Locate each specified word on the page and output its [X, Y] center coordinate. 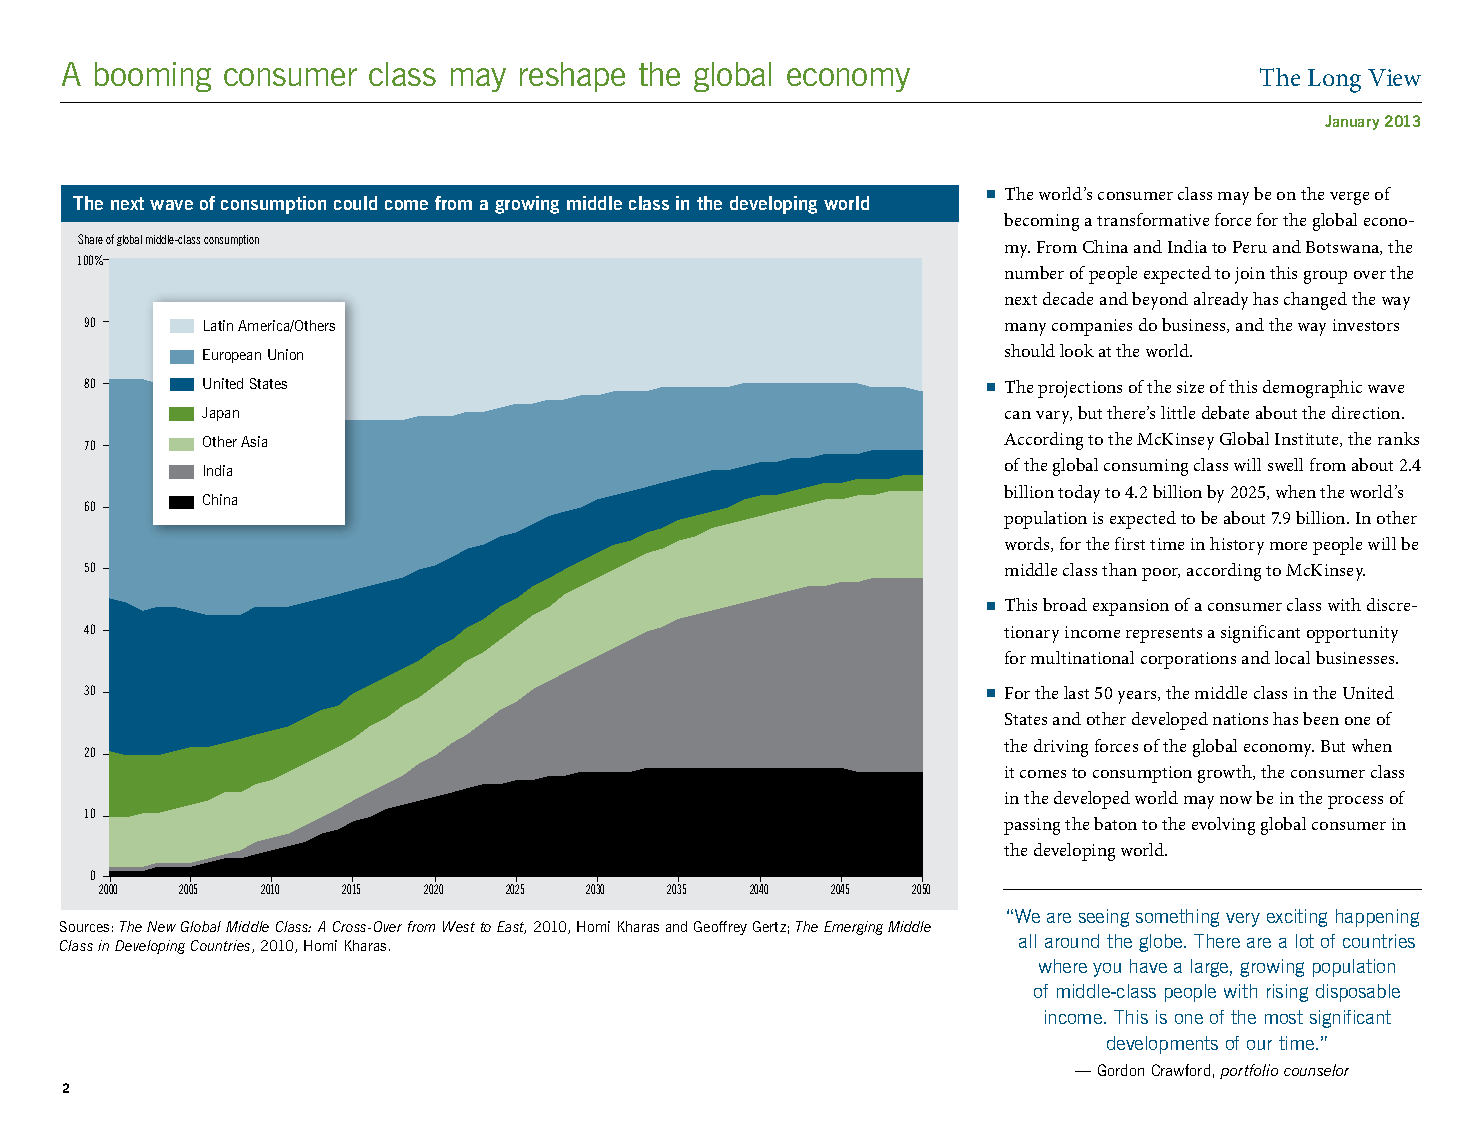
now [1236, 800]
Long [1334, 81]
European [232, 356]
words [1028, 544]
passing [1032, 826]
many [1025, 329]
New [161, 926]
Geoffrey [720, 928]
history [1237, 546]
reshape [572, 77]
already [1221, 301]
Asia [254, 441]
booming [153, 77]
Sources [84, 926]
